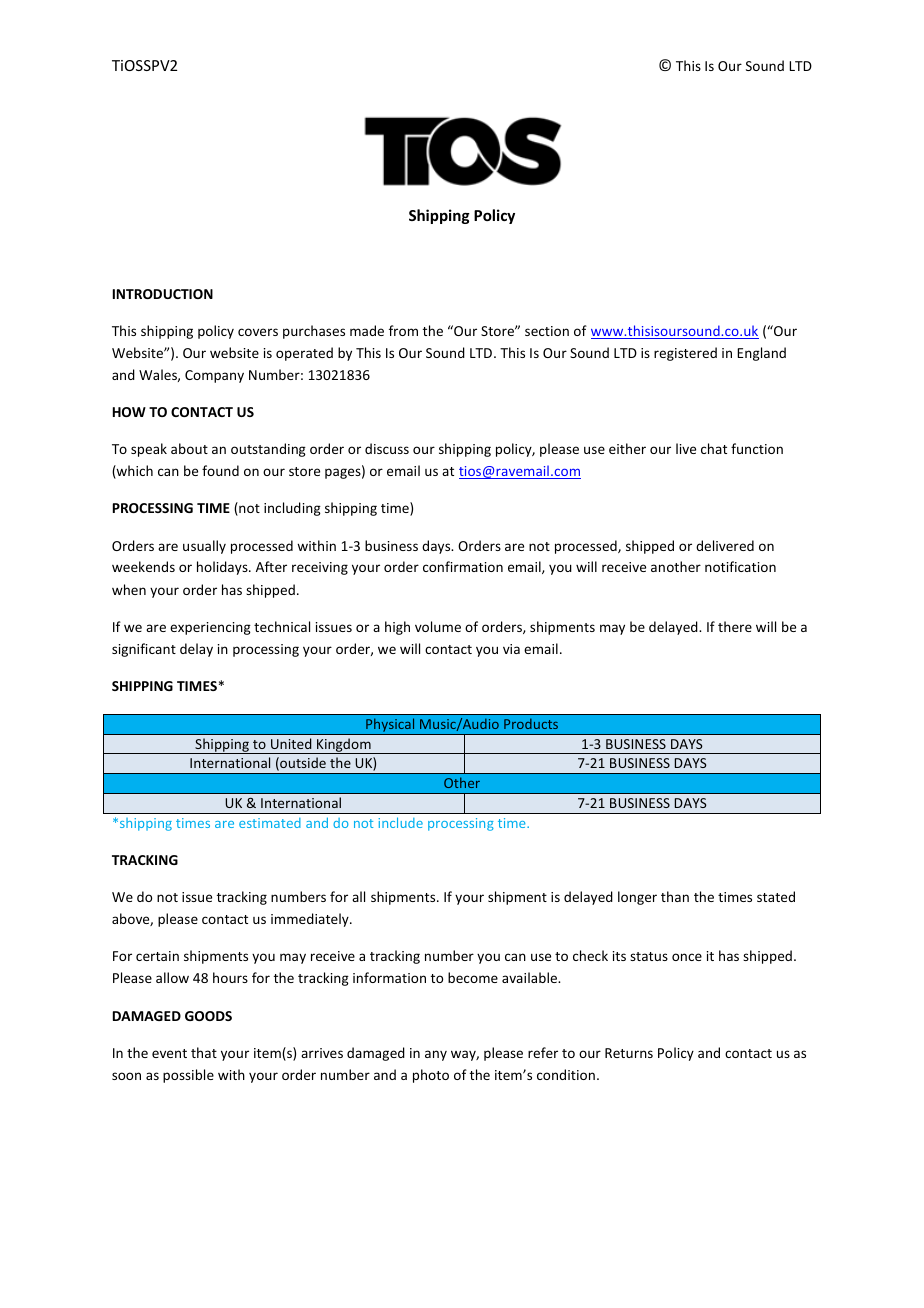  Describe the element at coordinates (220, 470) in the image. I see `found` at that location.
